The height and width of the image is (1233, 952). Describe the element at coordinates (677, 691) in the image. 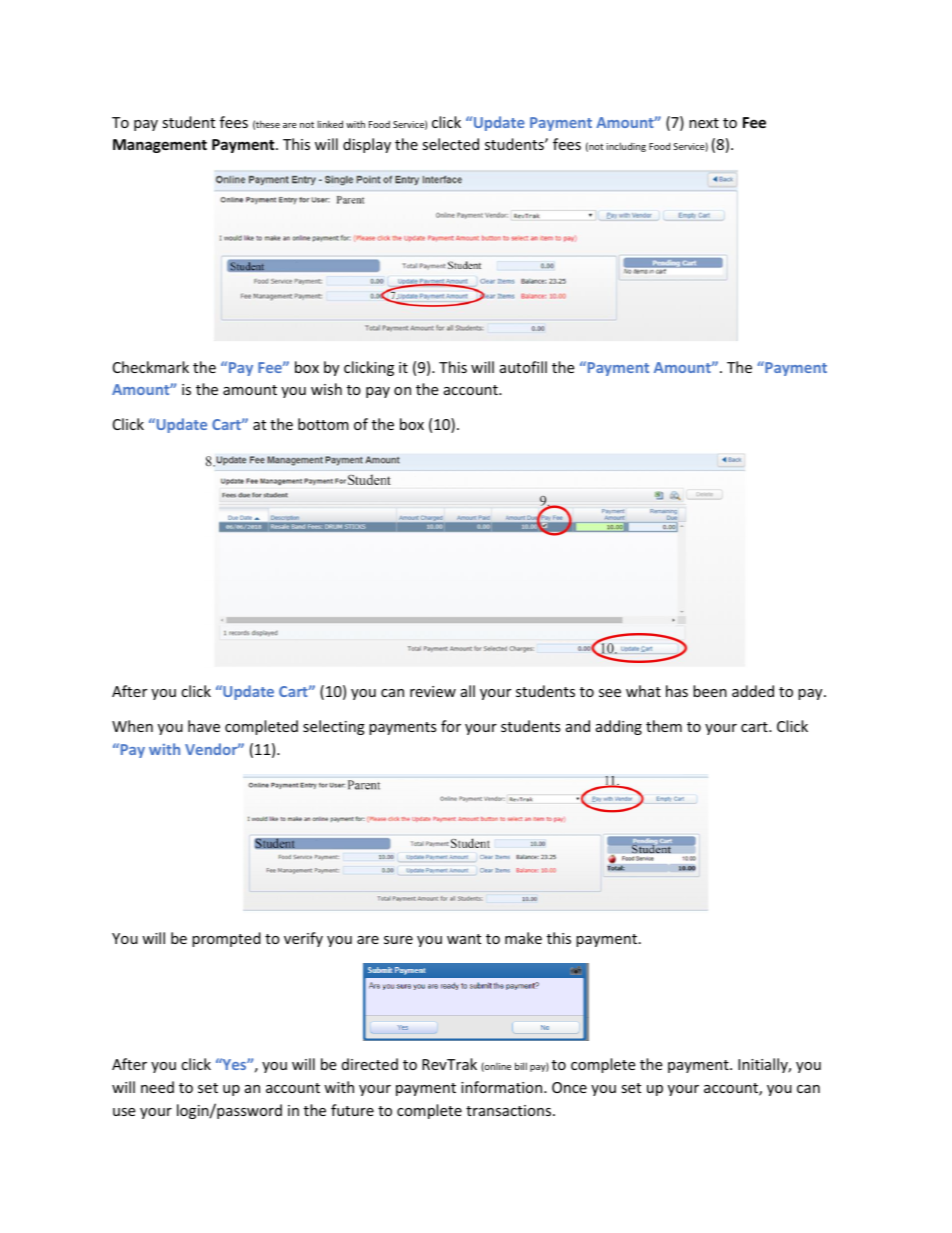

I see `has` at that location.
